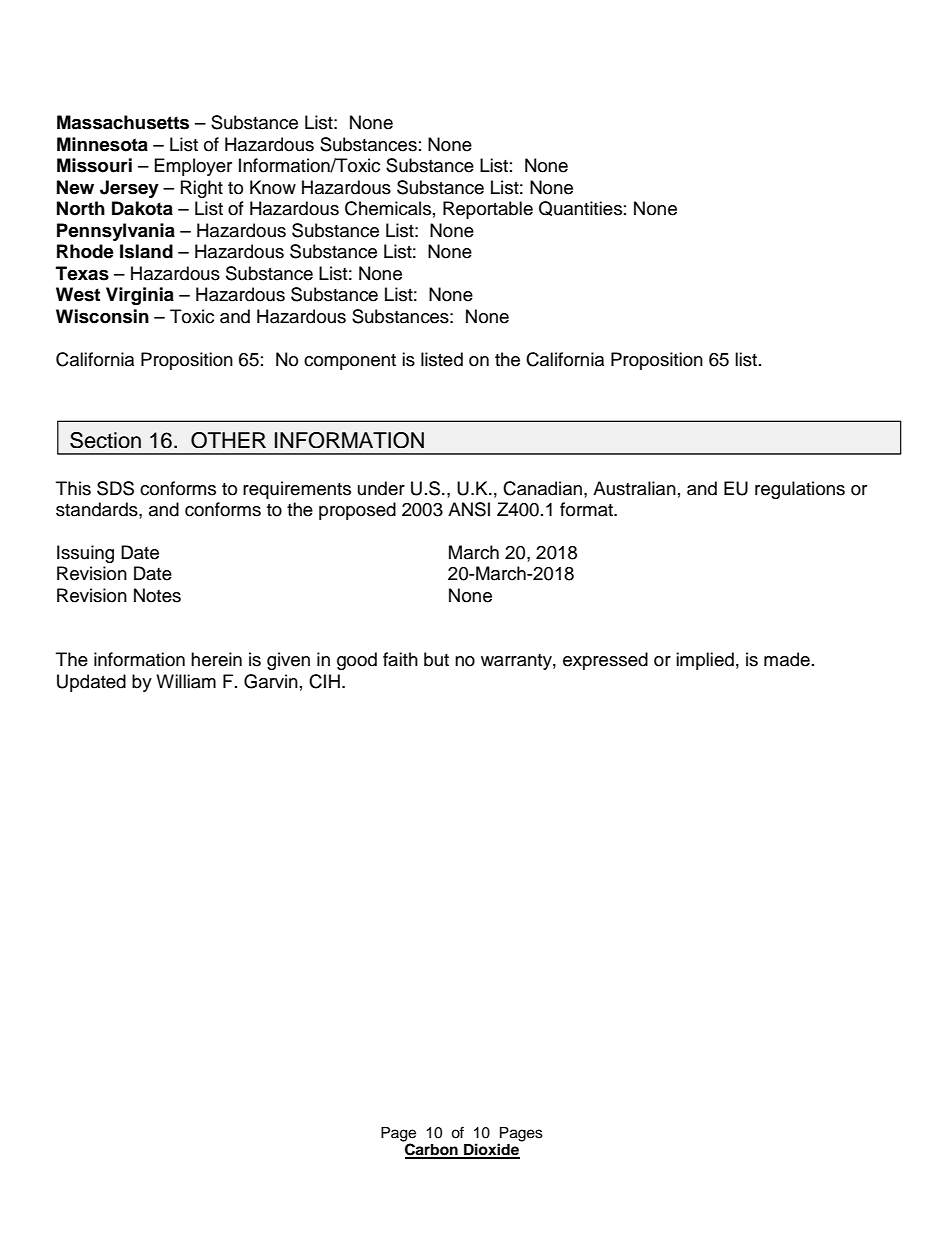 This screenshot has width=952, height=1233. I want to click on William, so click(186, 681).
